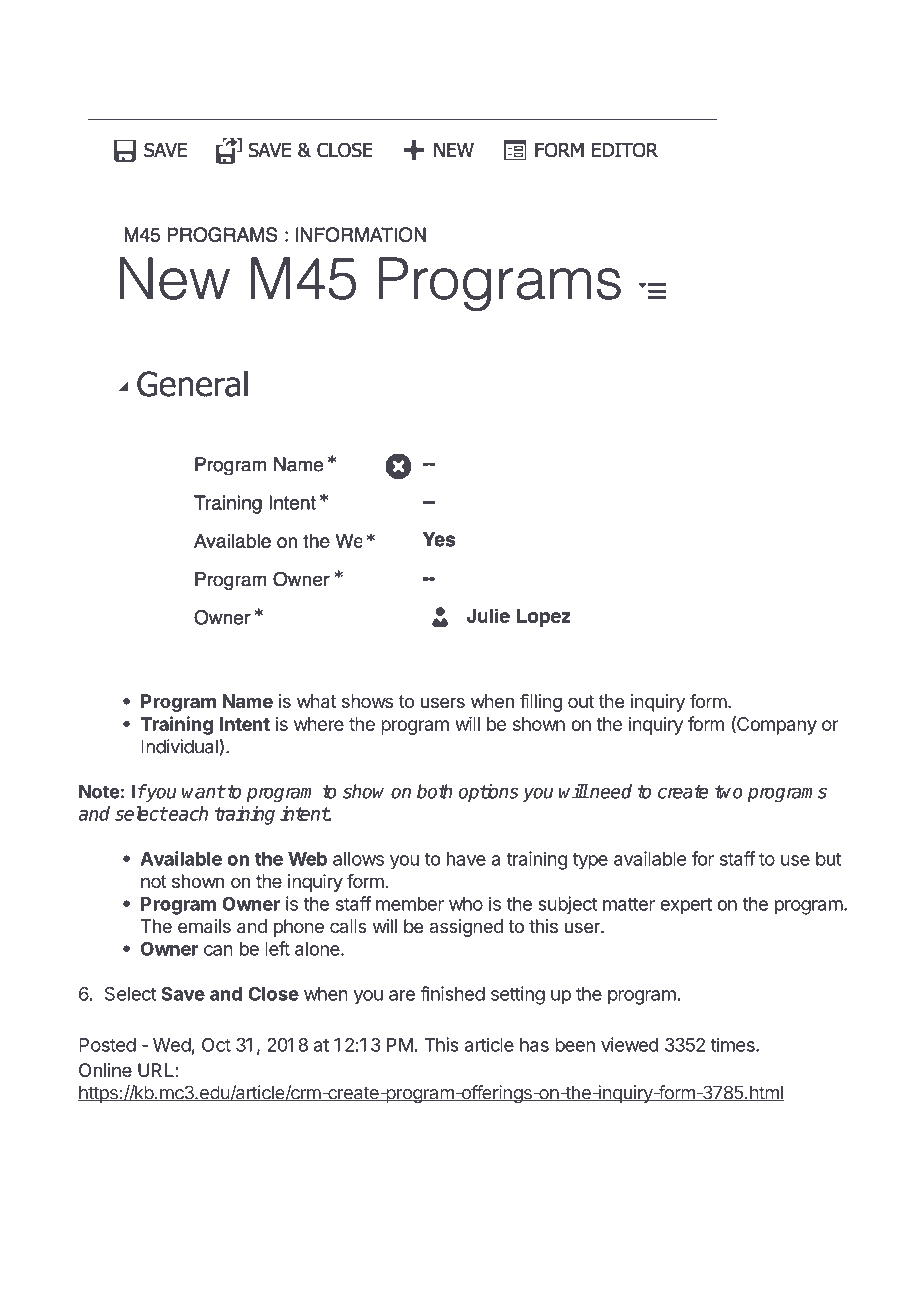 The width and height of the screenshot is (924, 1308). I want to click on out, so click(581, 701).
